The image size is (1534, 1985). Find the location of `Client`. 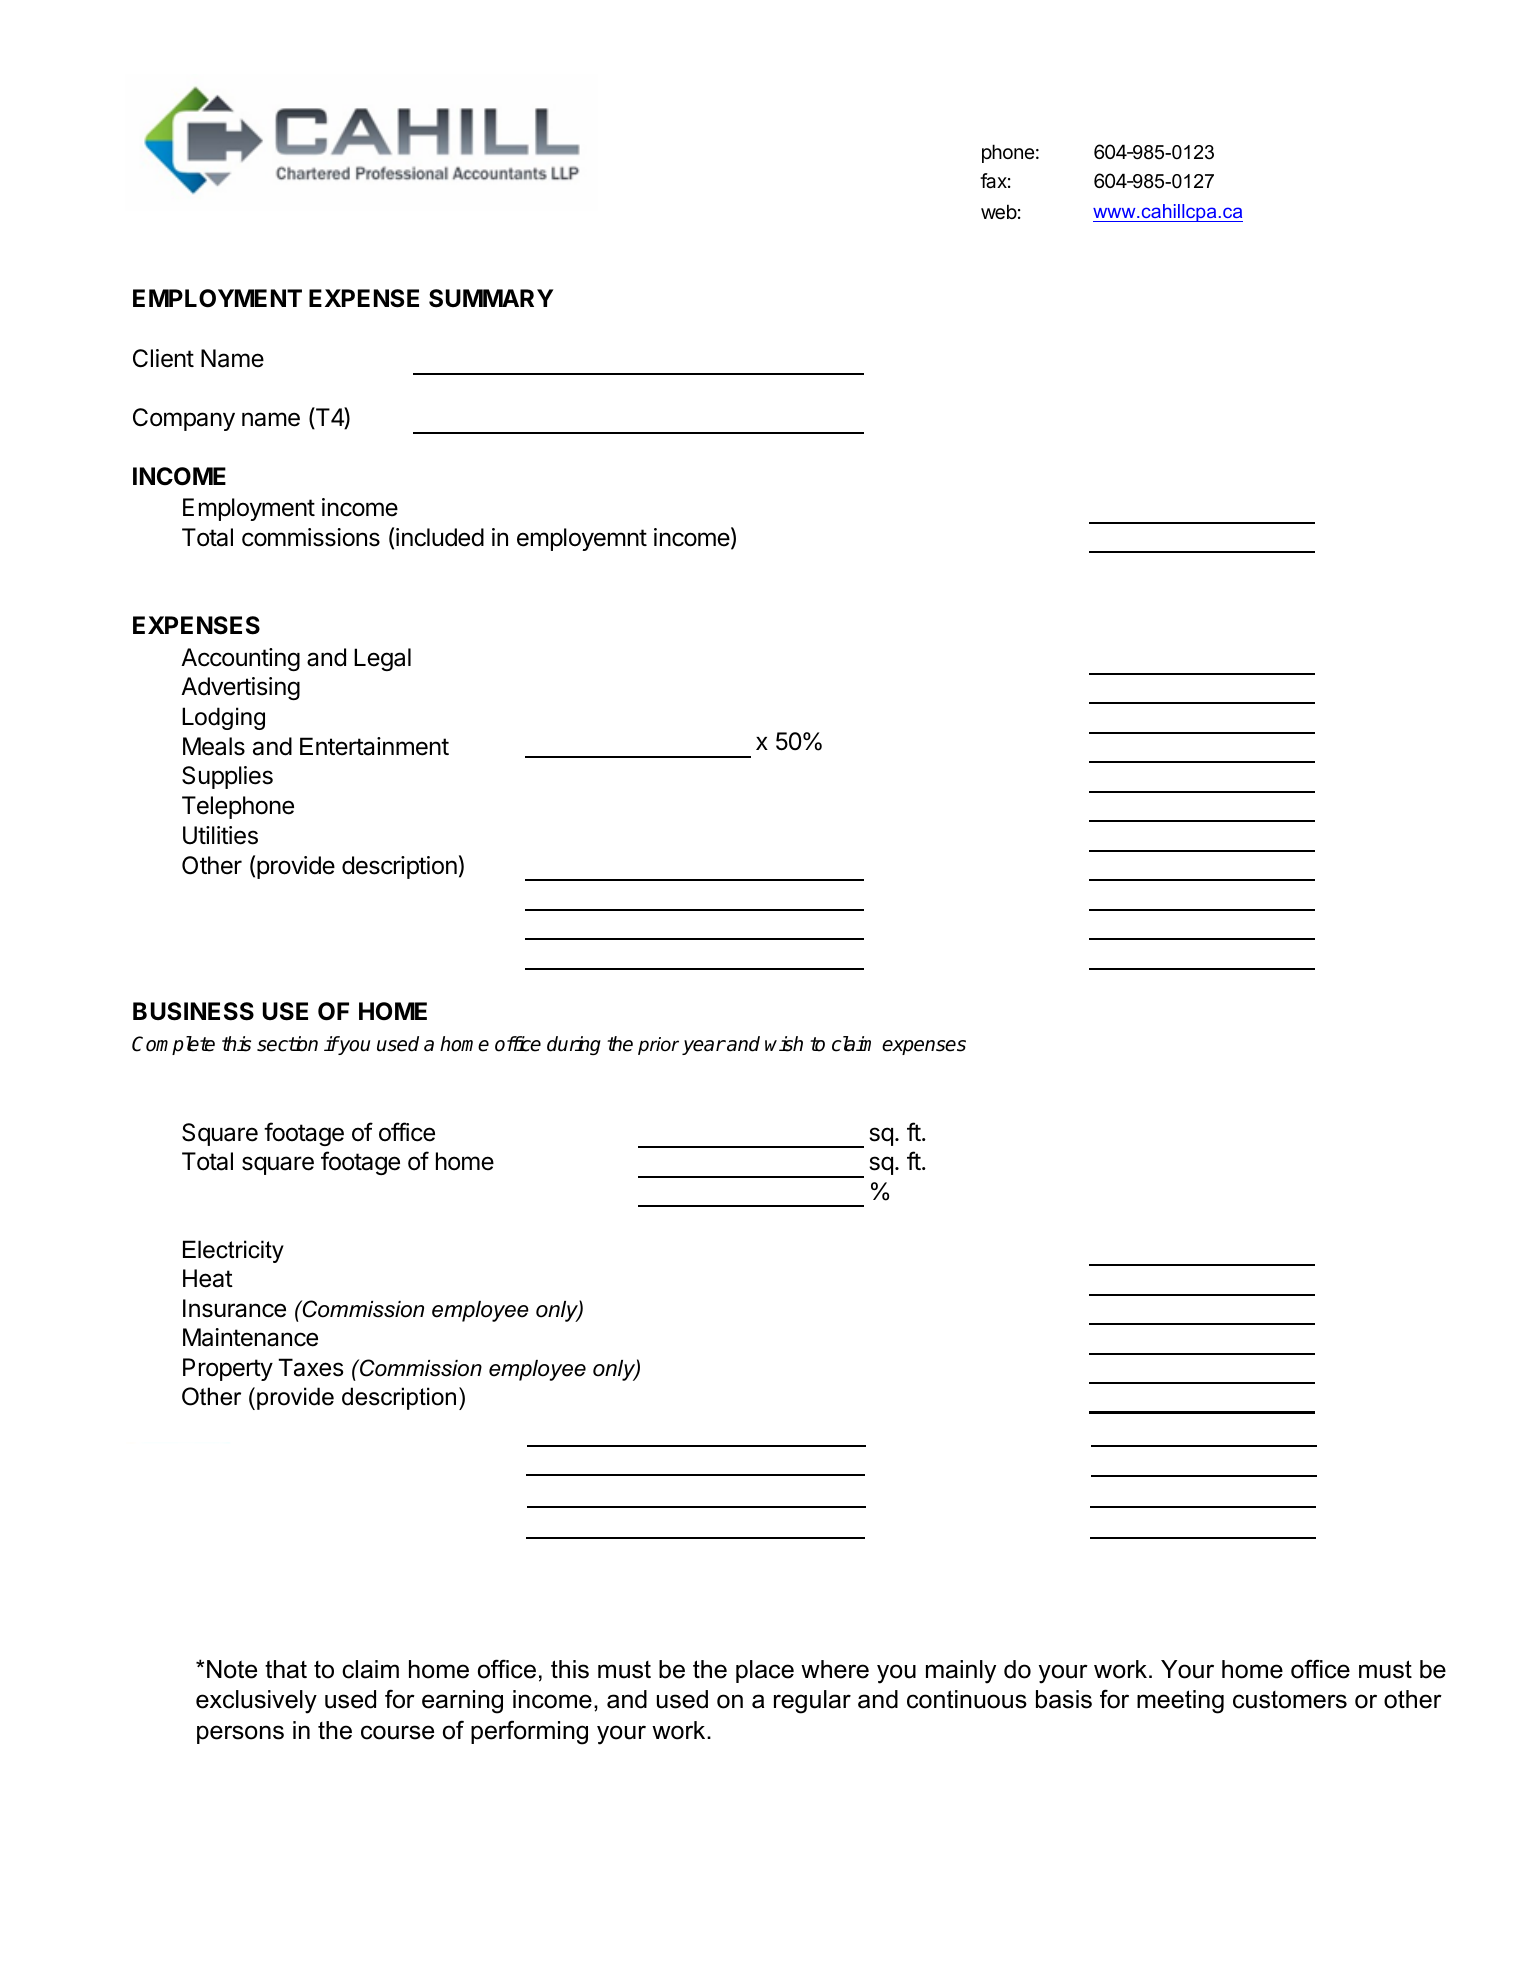

Client is located at coordinates (163, 358).
